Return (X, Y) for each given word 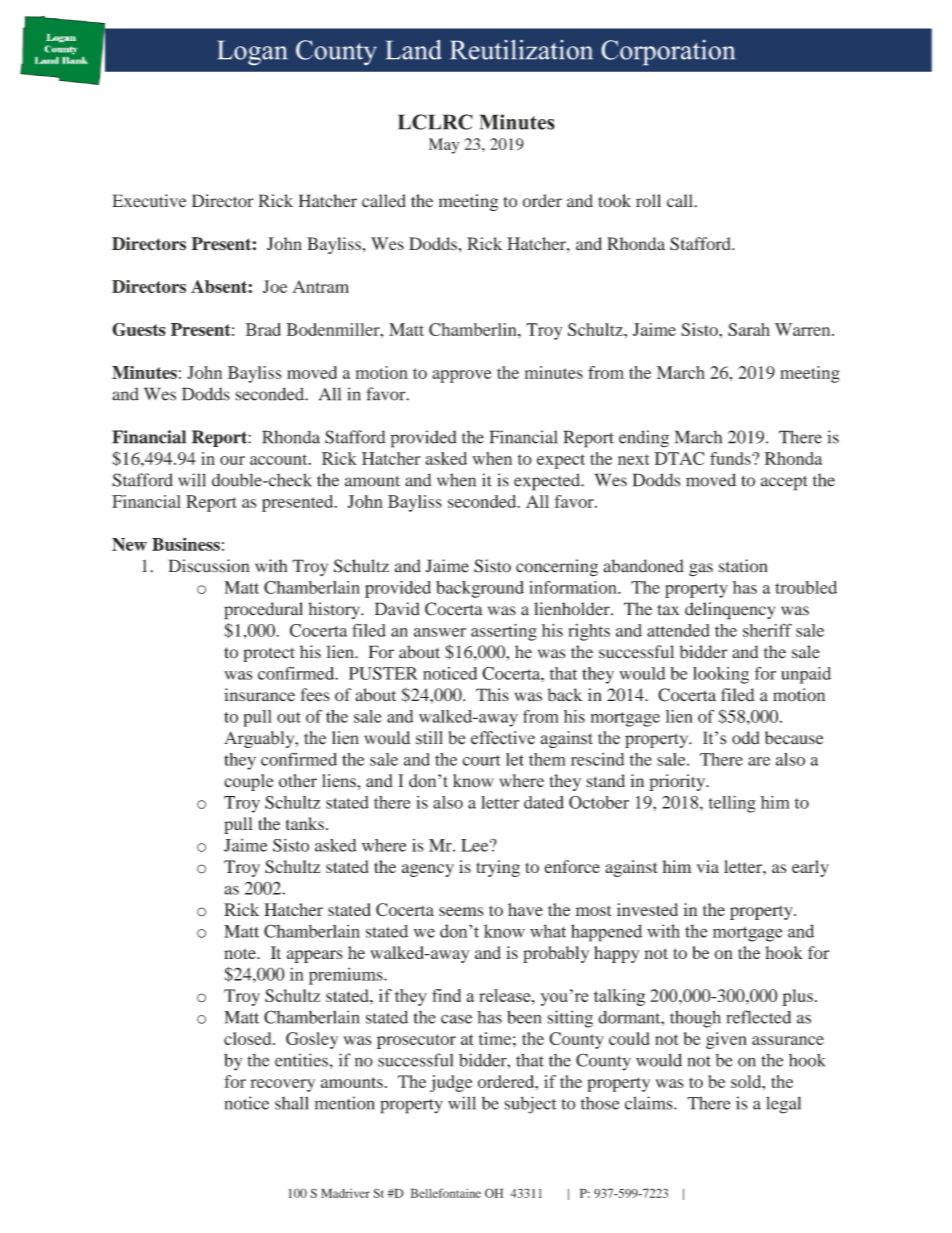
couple (248, 782)
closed (249, 1038)
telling (732, 804)
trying (498, 868)
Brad (263, 329)
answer (440, 632)
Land (414, 50)
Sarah (749, 329)
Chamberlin (474, 329)
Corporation (668, 53)
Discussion (209, 566)
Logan (252, 53)
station (743, 566)
